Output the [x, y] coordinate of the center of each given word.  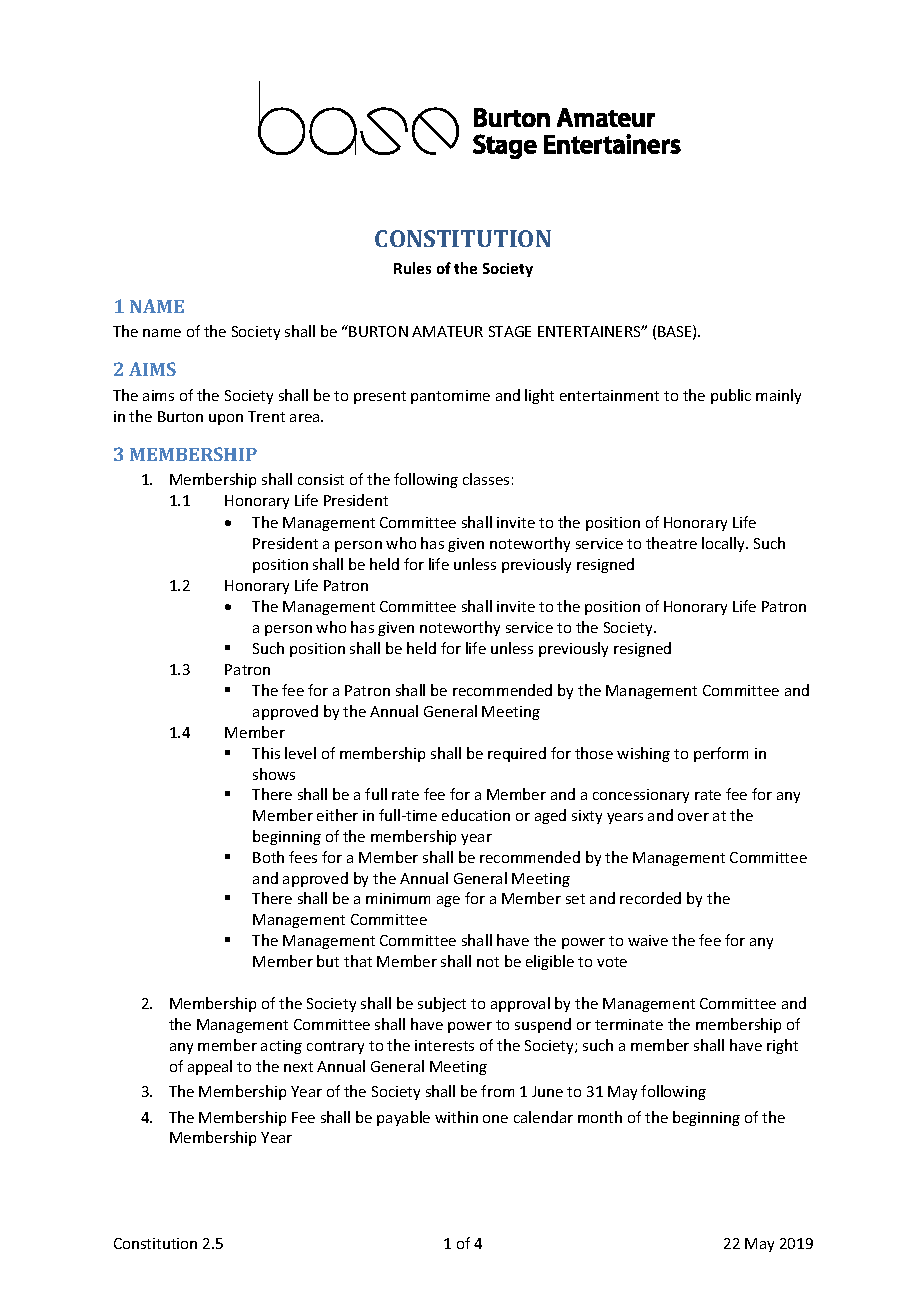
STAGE [510, 331]
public [731, 396]
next [298, 1067]
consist [321, 479]
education [476, 815]
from [497, 1091]
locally [725, 544]
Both [268, 857]
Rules [412, 268]
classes [486, 479]
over [693, 817]
